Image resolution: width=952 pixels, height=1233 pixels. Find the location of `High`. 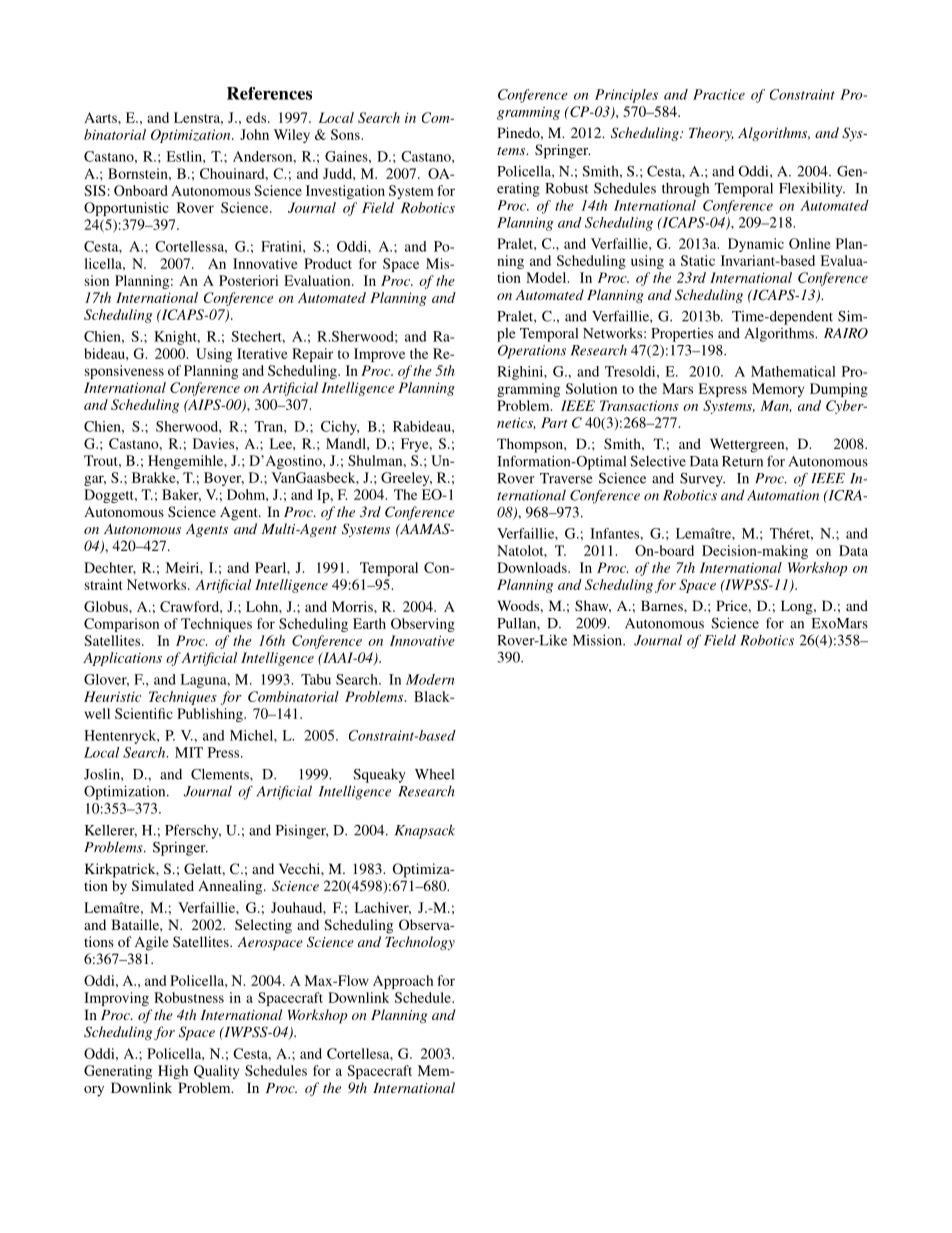

High is located at coordinates (173, 1072).
